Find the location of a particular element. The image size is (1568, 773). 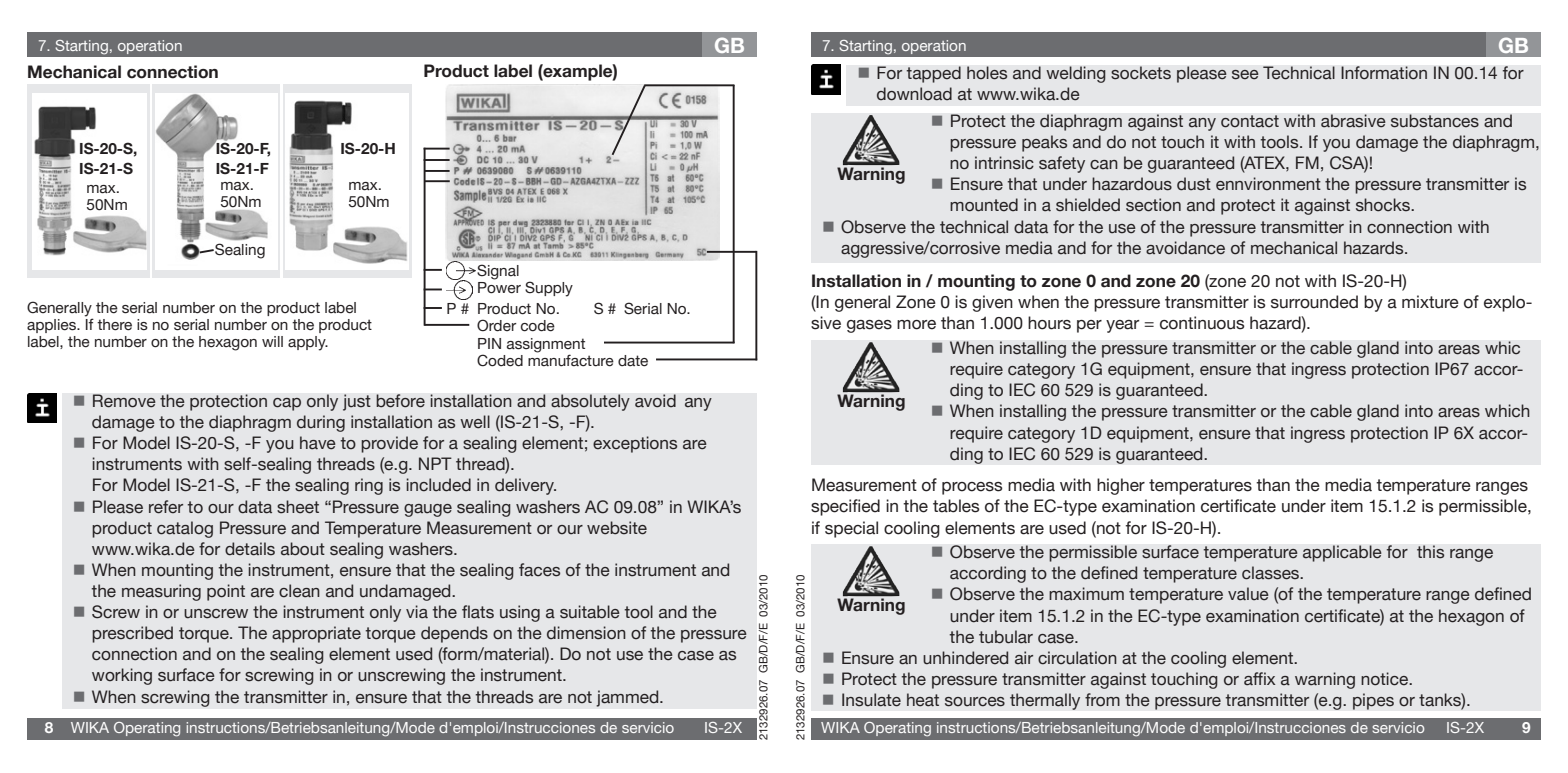

affix is located at coordinates (1259, 679).
